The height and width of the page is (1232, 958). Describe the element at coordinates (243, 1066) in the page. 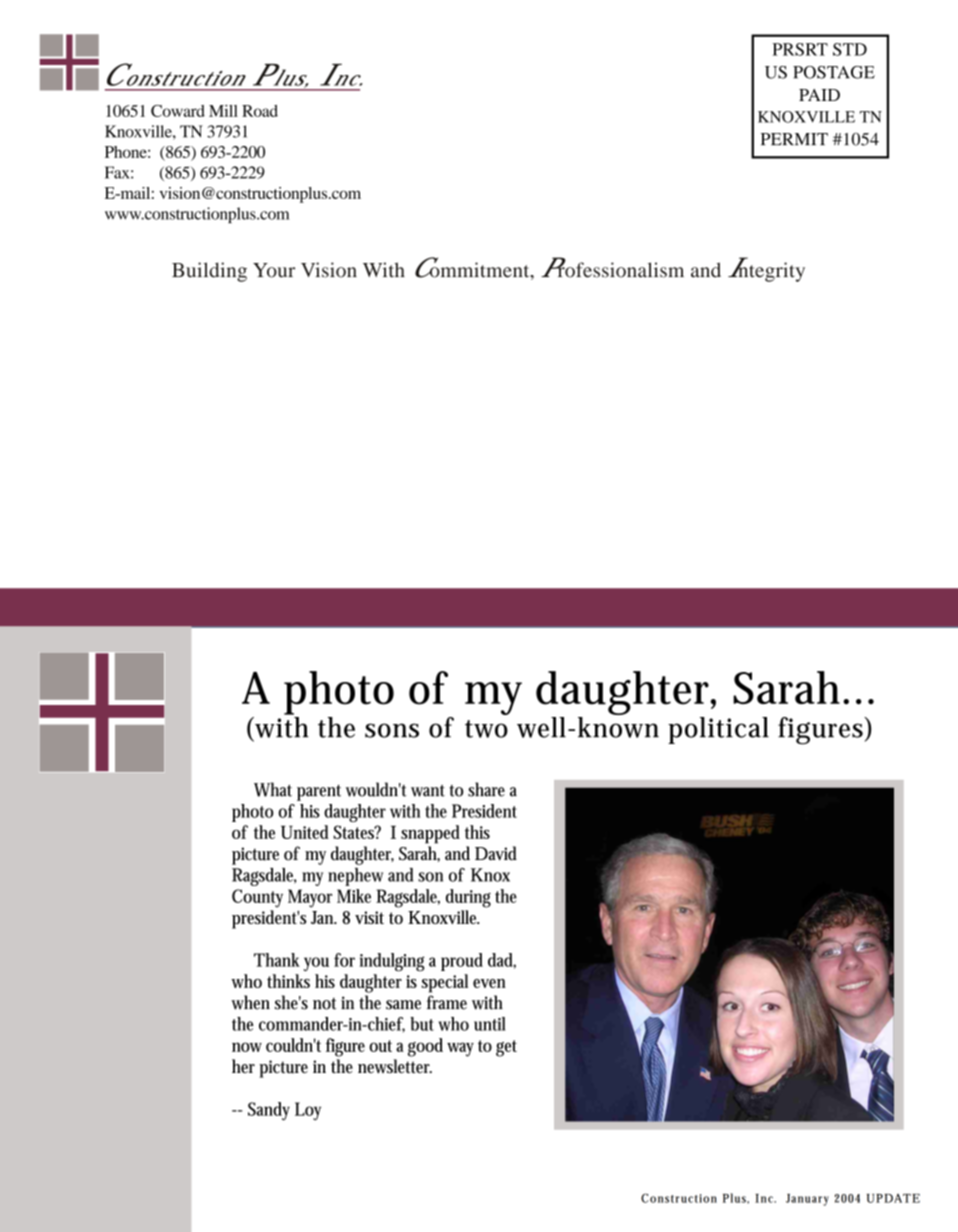

I see `her` at that location.
